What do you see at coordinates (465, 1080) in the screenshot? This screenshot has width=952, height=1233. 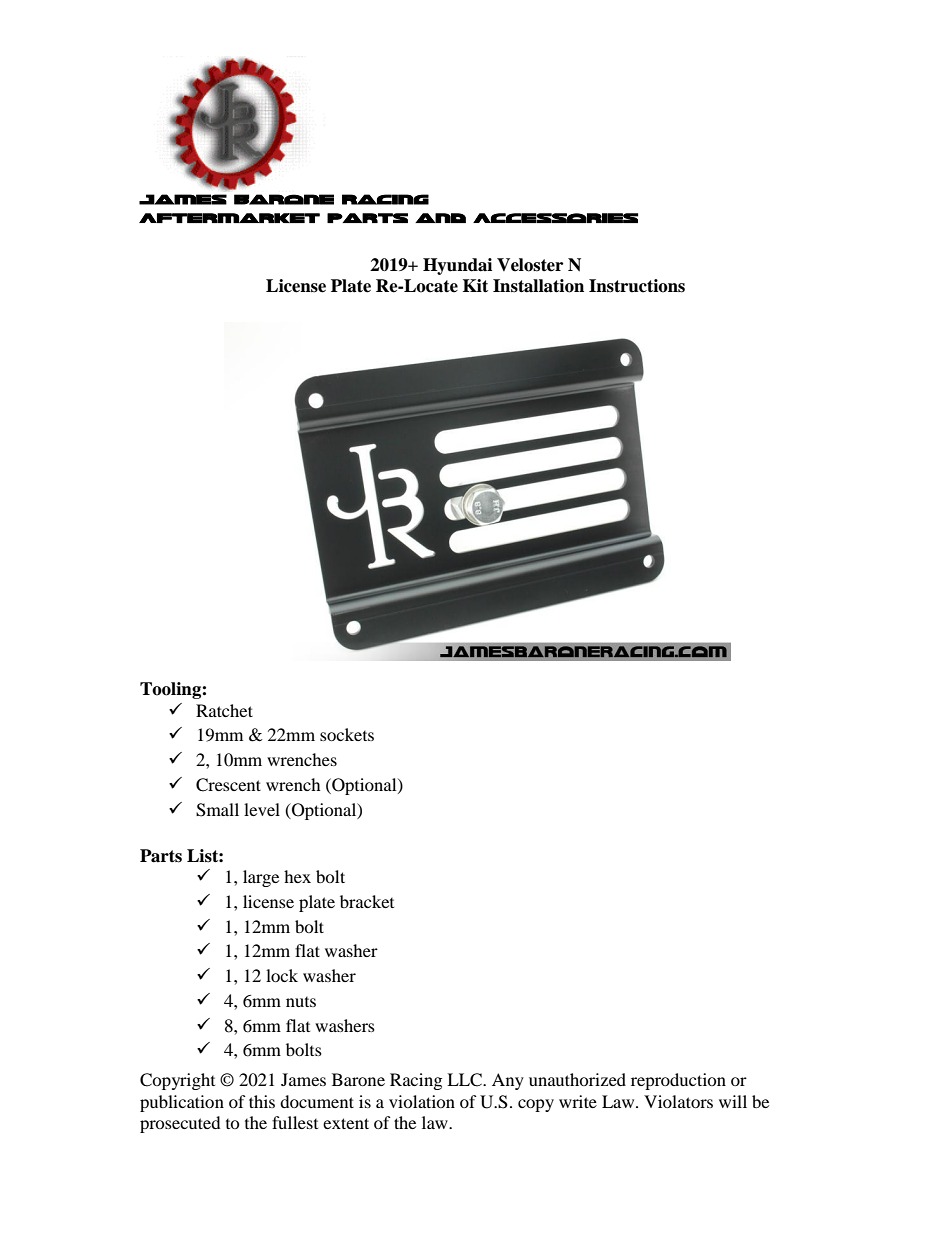 I see `LLC` at bounding box center [465, 1080].
